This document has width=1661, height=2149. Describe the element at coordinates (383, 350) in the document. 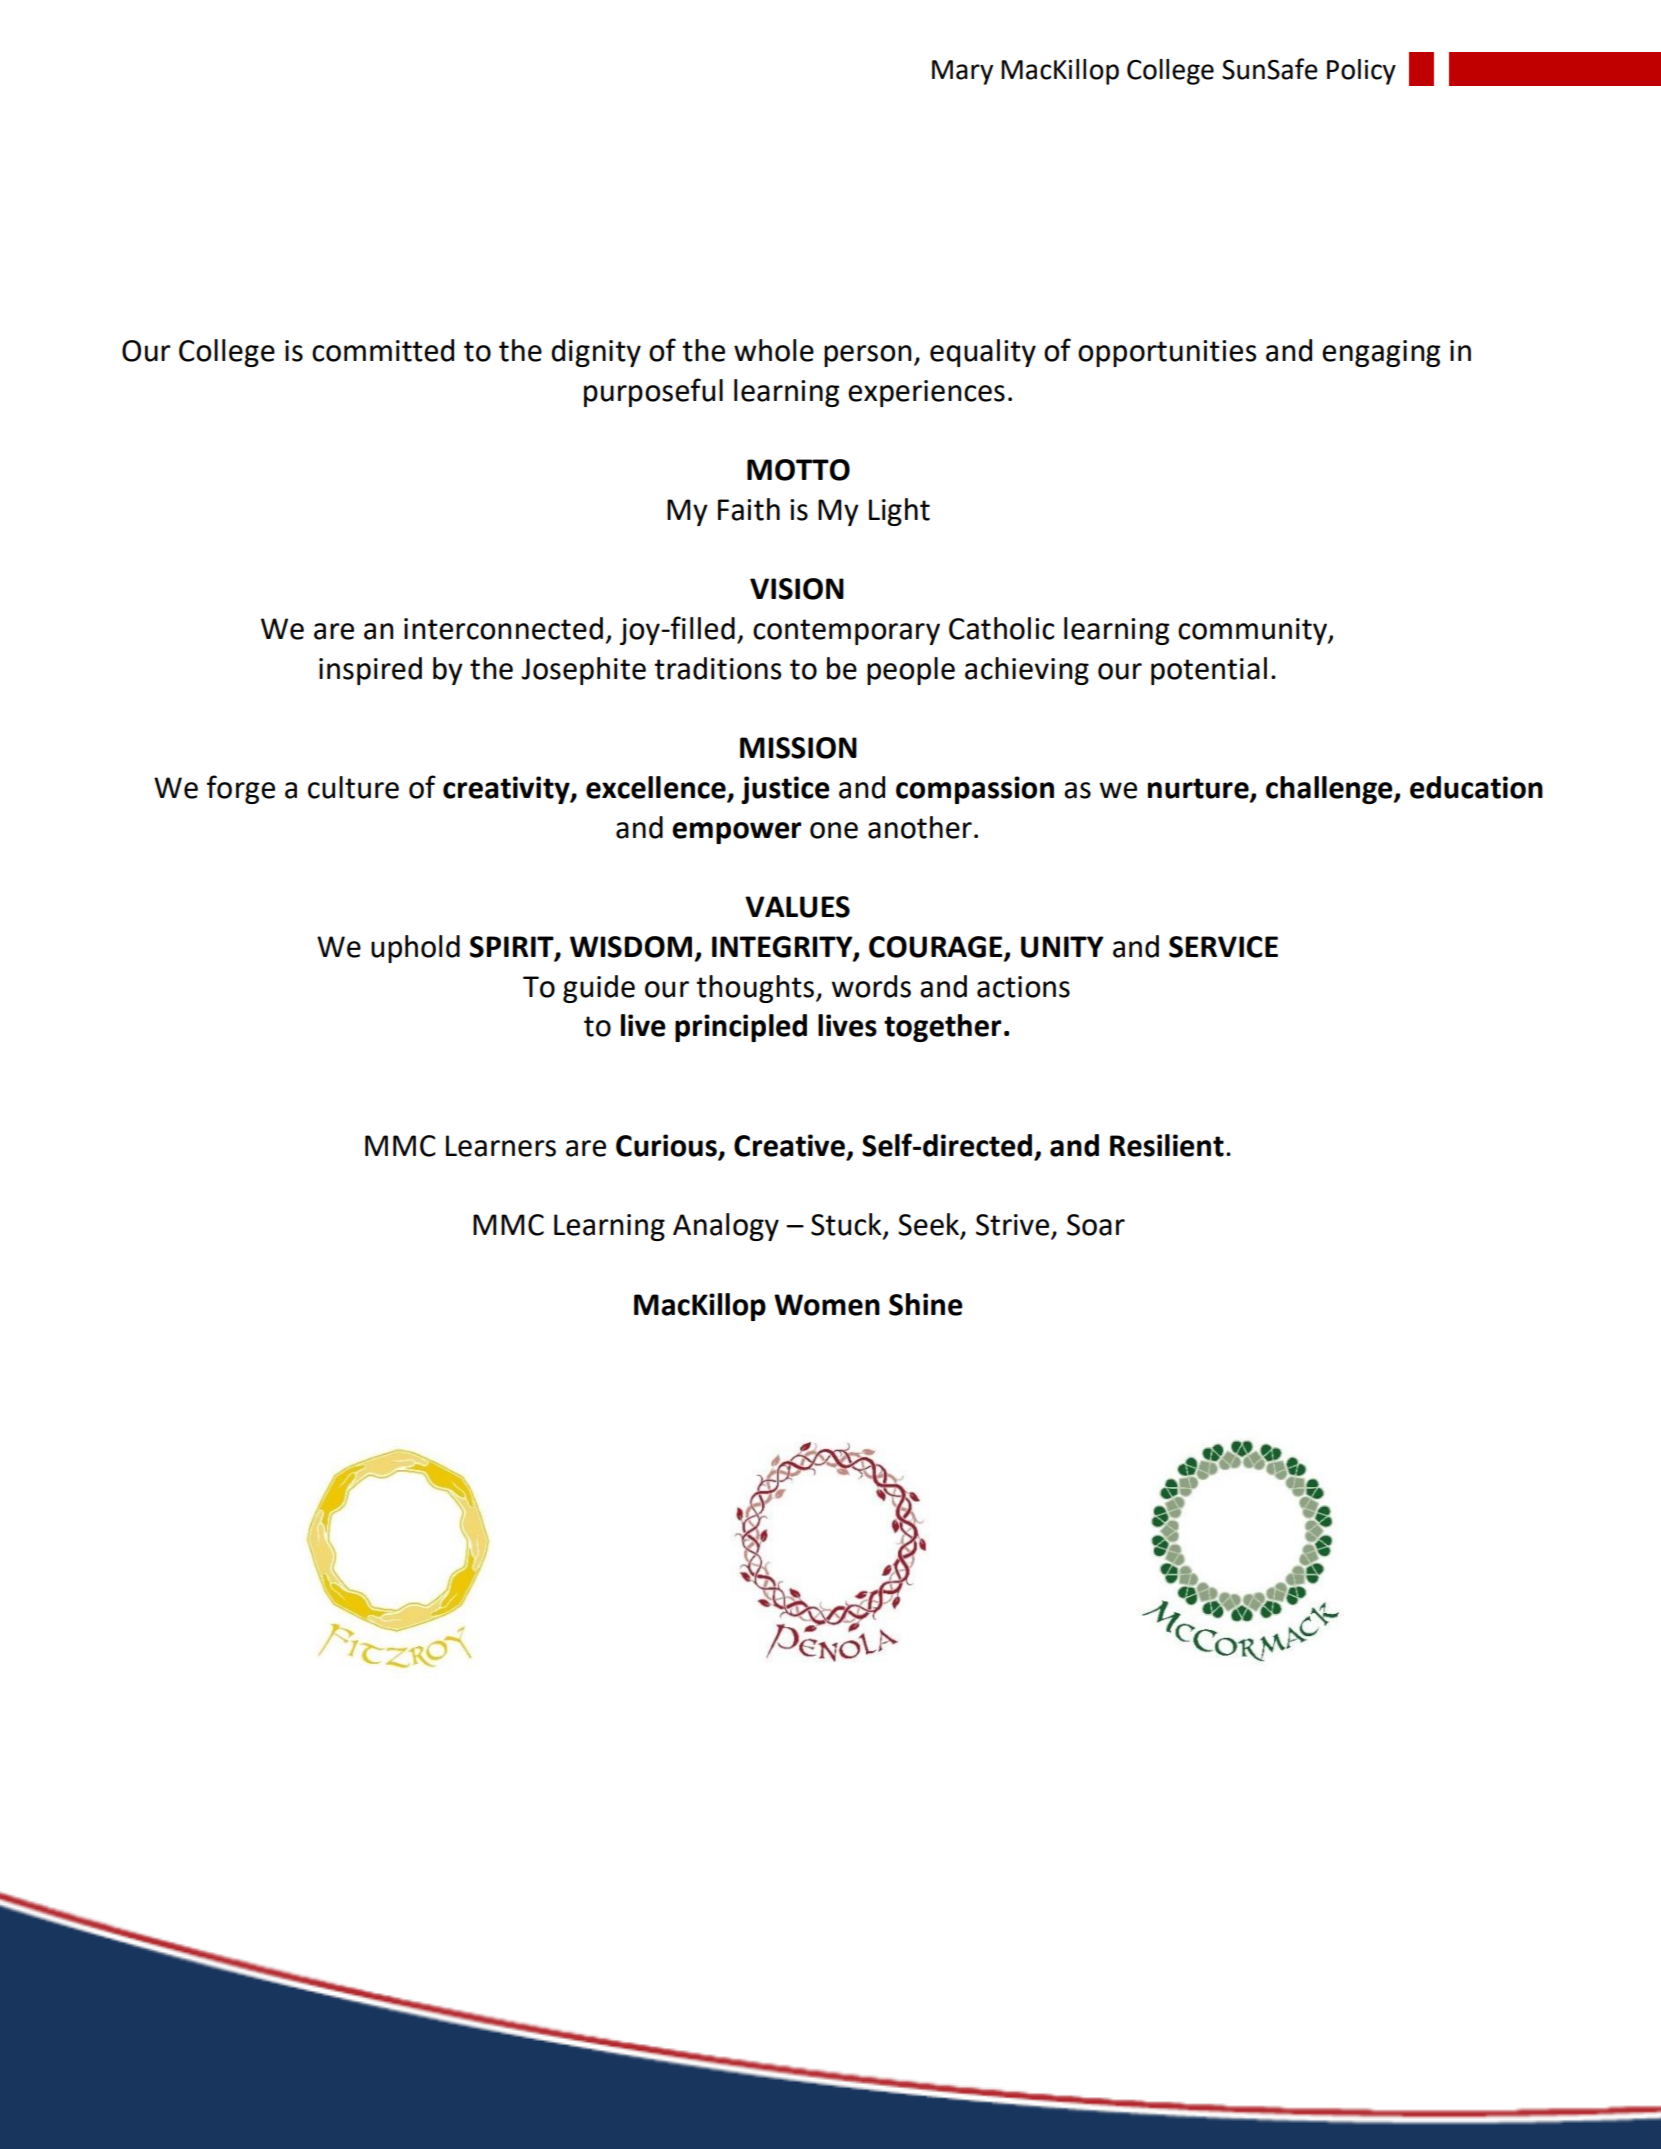

I see `committed` at that location.
